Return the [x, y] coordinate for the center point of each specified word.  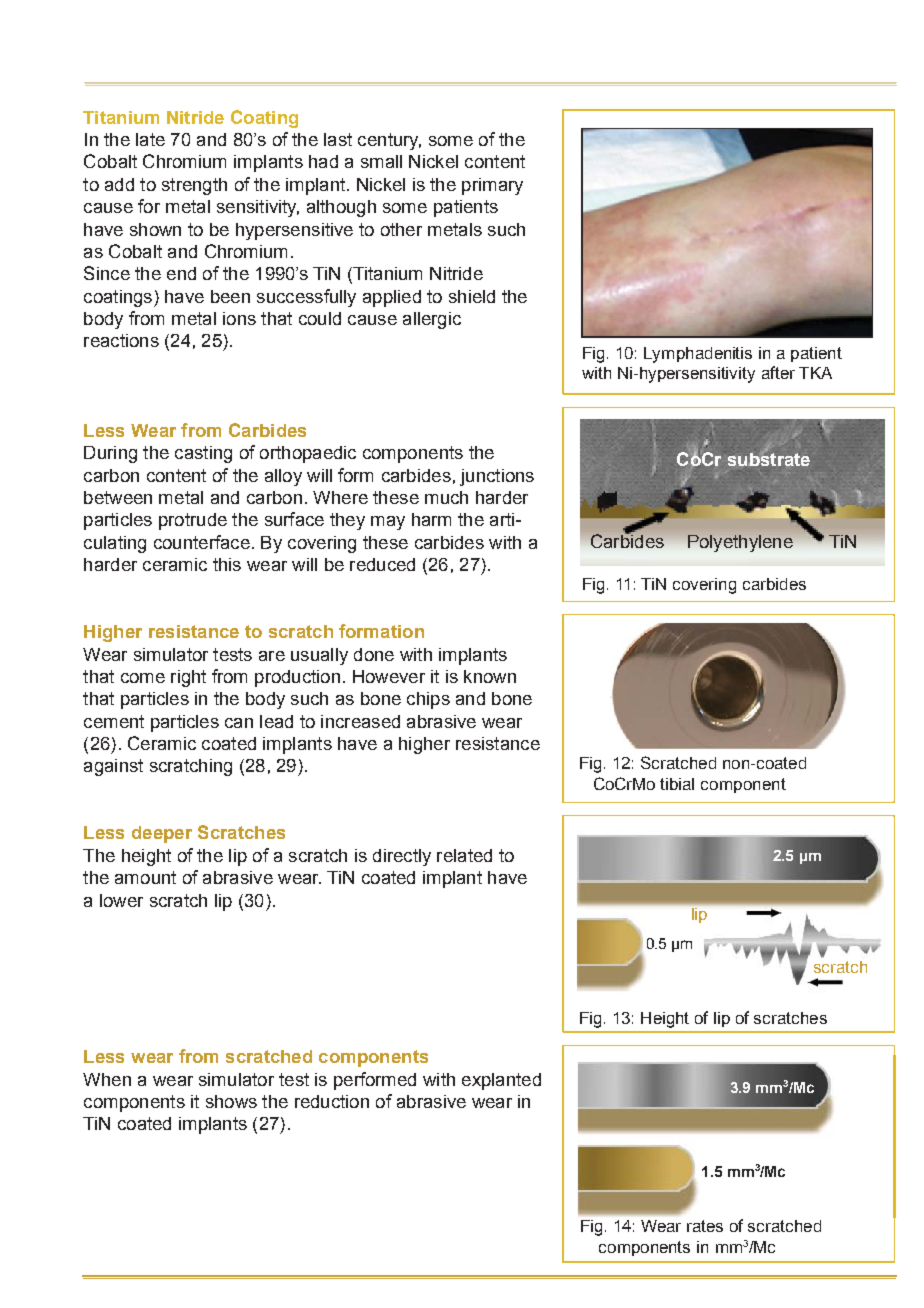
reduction [332, 1101]
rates [705, 1226]
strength [194, 186]
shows [231, 1101]
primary [492, 186]
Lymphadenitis [698, 355]
